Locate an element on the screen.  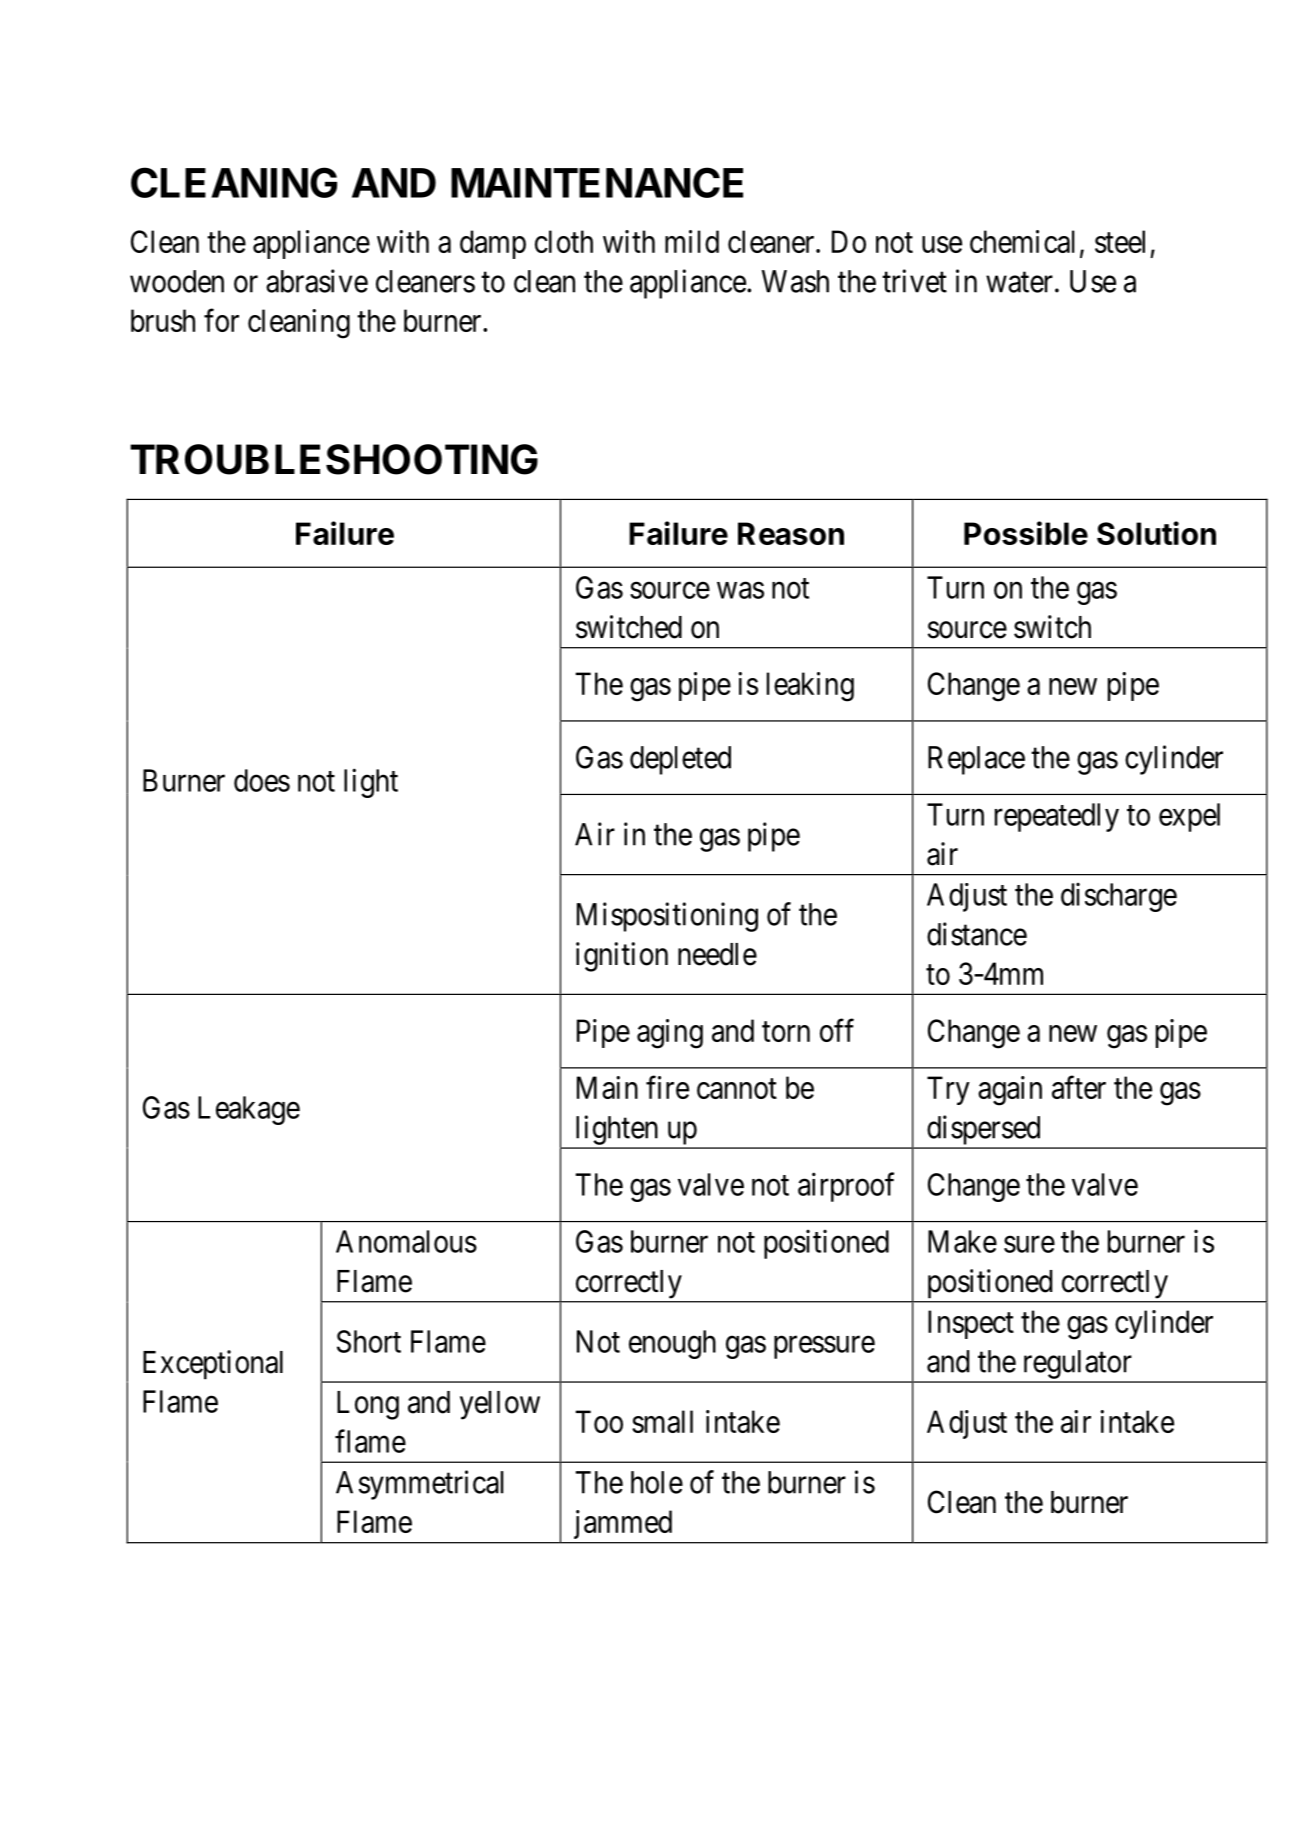
water is located at coordinates (1019, 282).
